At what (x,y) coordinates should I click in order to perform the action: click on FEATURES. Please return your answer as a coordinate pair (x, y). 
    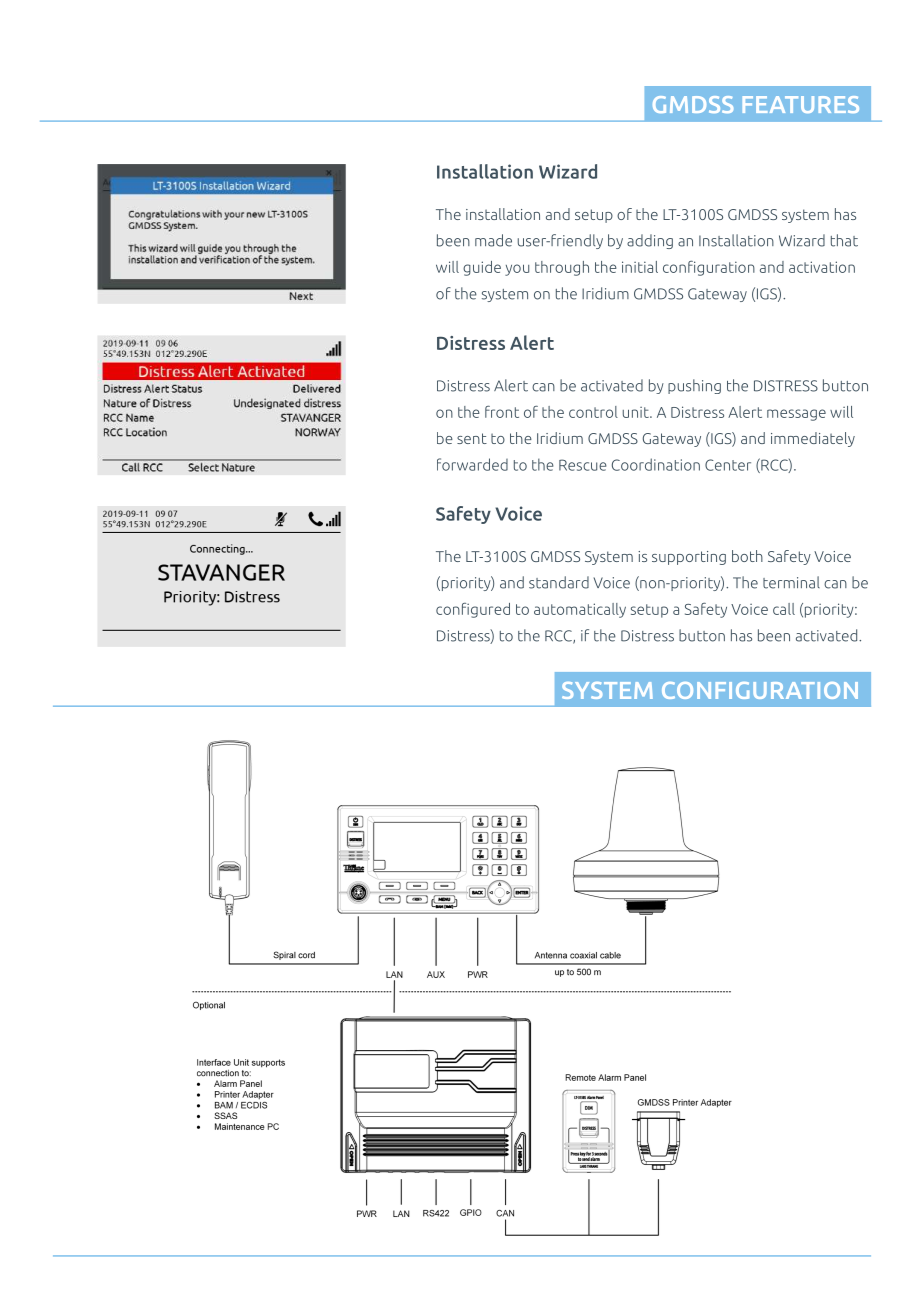
    Looking at the image, I should click on (801, 104).
